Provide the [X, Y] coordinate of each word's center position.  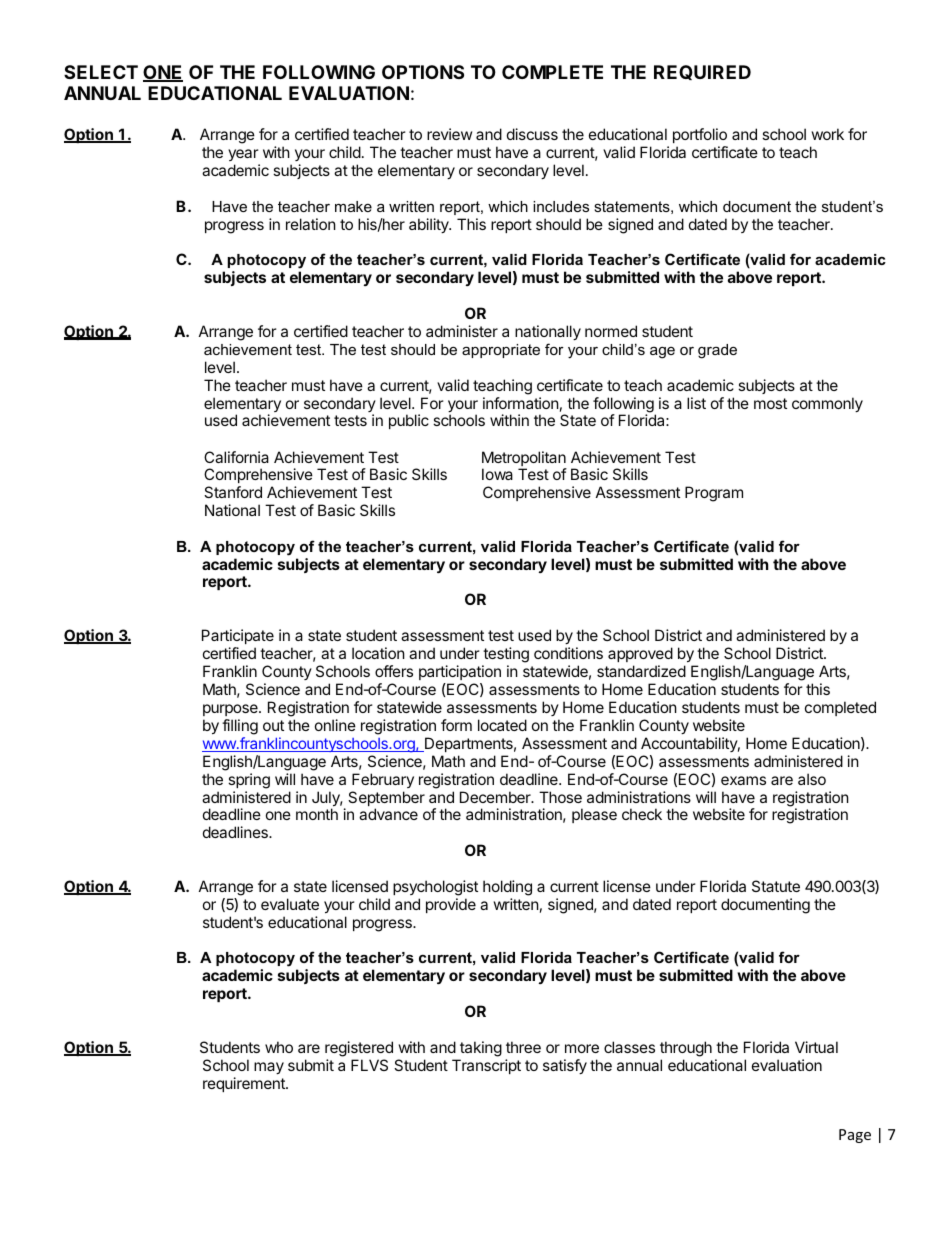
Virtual [816, 1047]
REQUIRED [702, 72]
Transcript [486, 1066]
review [449, 134]
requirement [245, 1084]
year [244, 157]
